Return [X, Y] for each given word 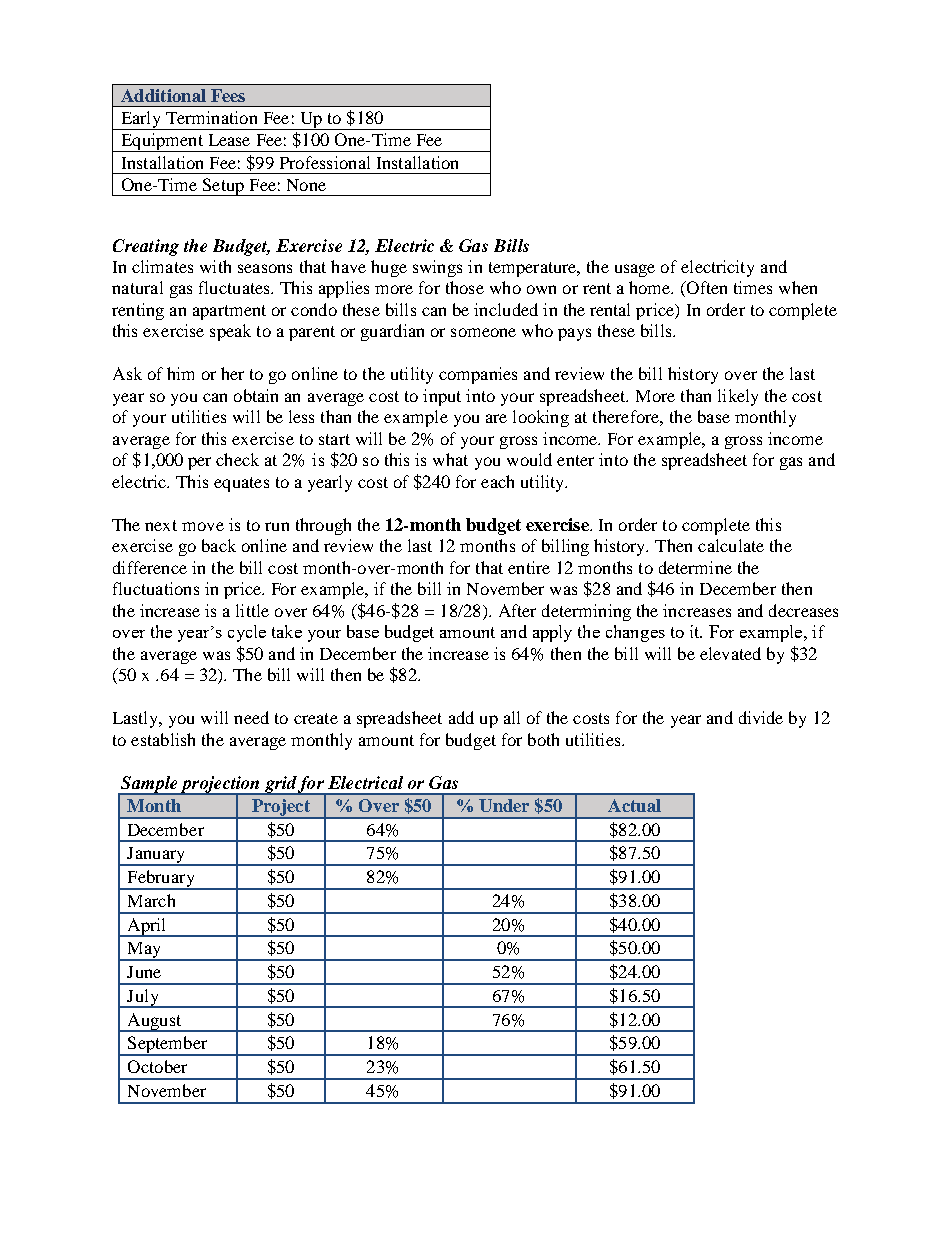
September [168, 1046]
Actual [634, 805]
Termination [211, 117]
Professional [325, 162]
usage [635, 270]
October [157, 1066]
